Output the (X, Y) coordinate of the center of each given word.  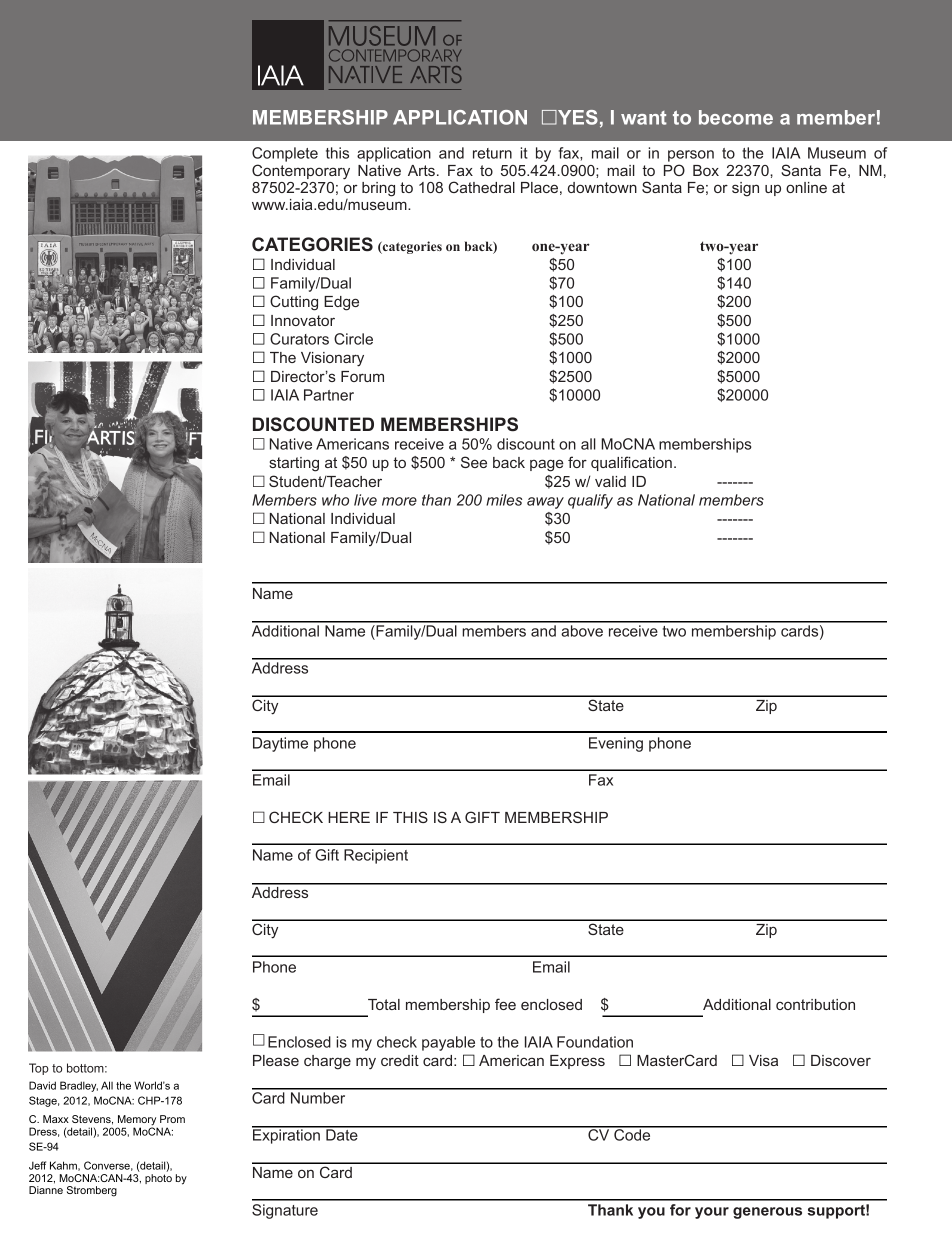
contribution (815, 1004)
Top (39, 1069)
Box (706, 170)
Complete (285, 154)
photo (158, 1179)
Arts (421, 170)
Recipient (376, 856)
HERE (349, 817)
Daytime (280, 744)
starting (294, 464)
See (474, 462)
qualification (631, 463)
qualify (590, 501)
